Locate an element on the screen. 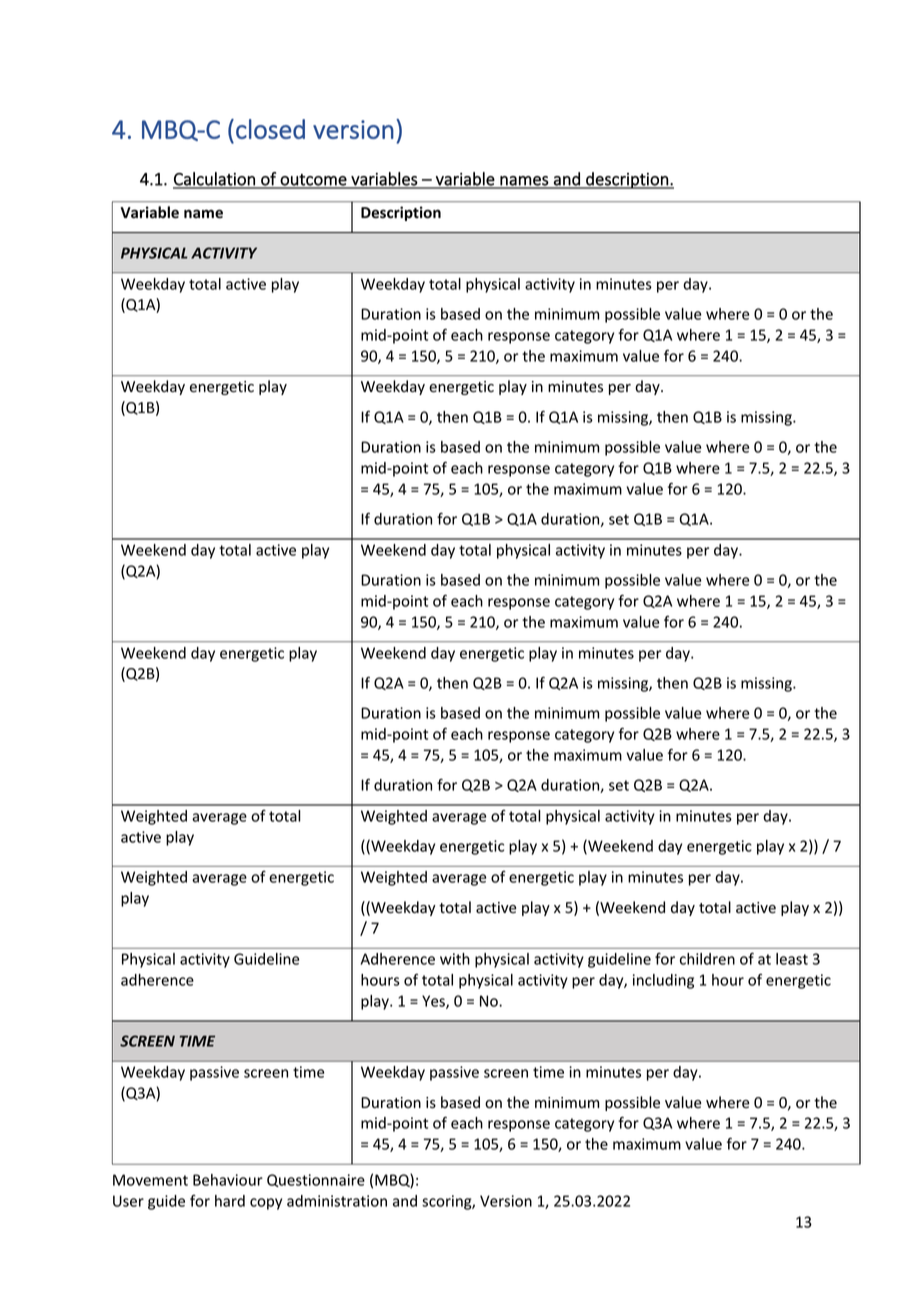 This screenshot has height=1308, width=924. Calculation is located at coordinates (215, 180).
